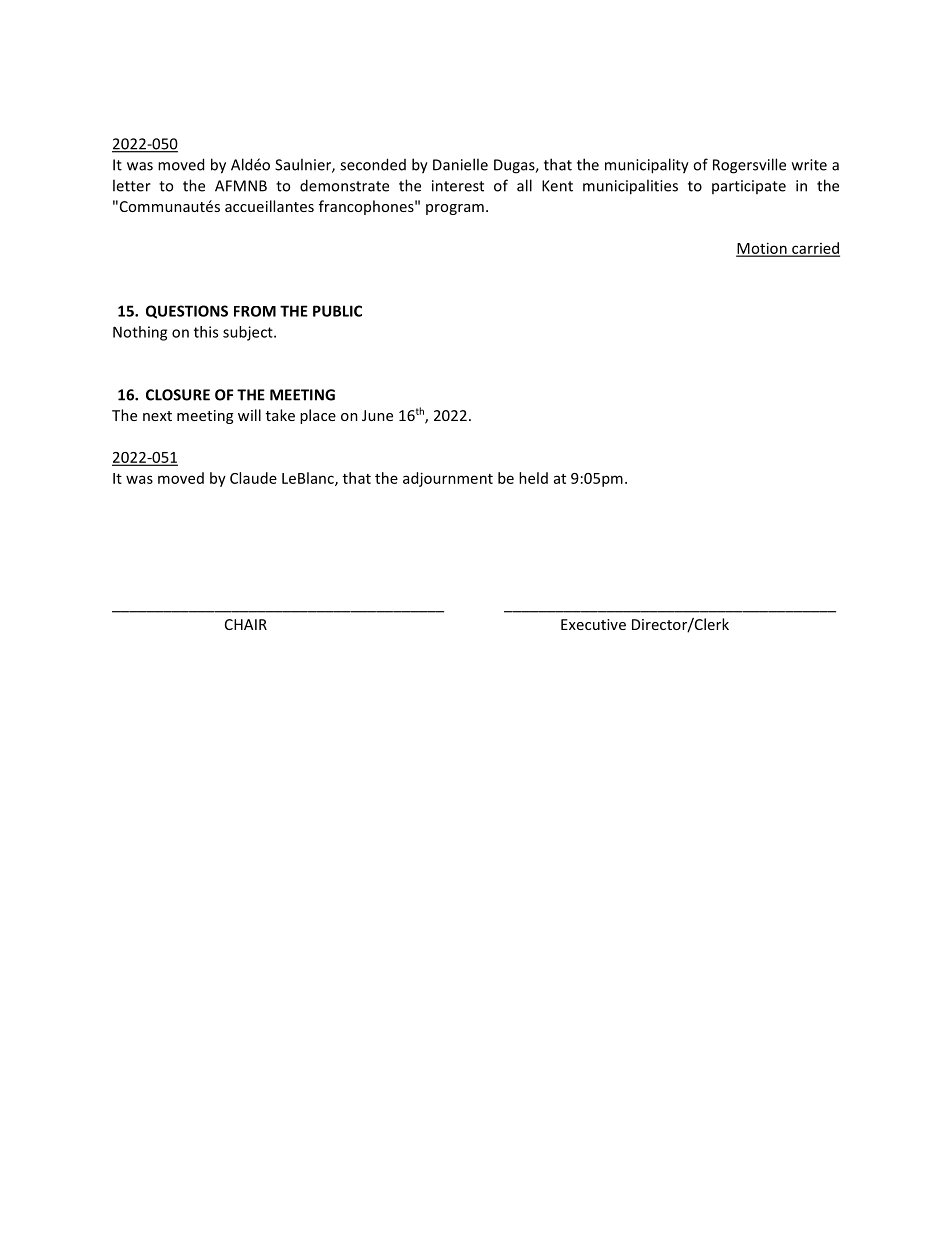 The height and width of the screenshot is (1233, 952). What do you see at coordinates (749, 187) in the screenshot?
I see `participate` at bounding box center [749, 187].
